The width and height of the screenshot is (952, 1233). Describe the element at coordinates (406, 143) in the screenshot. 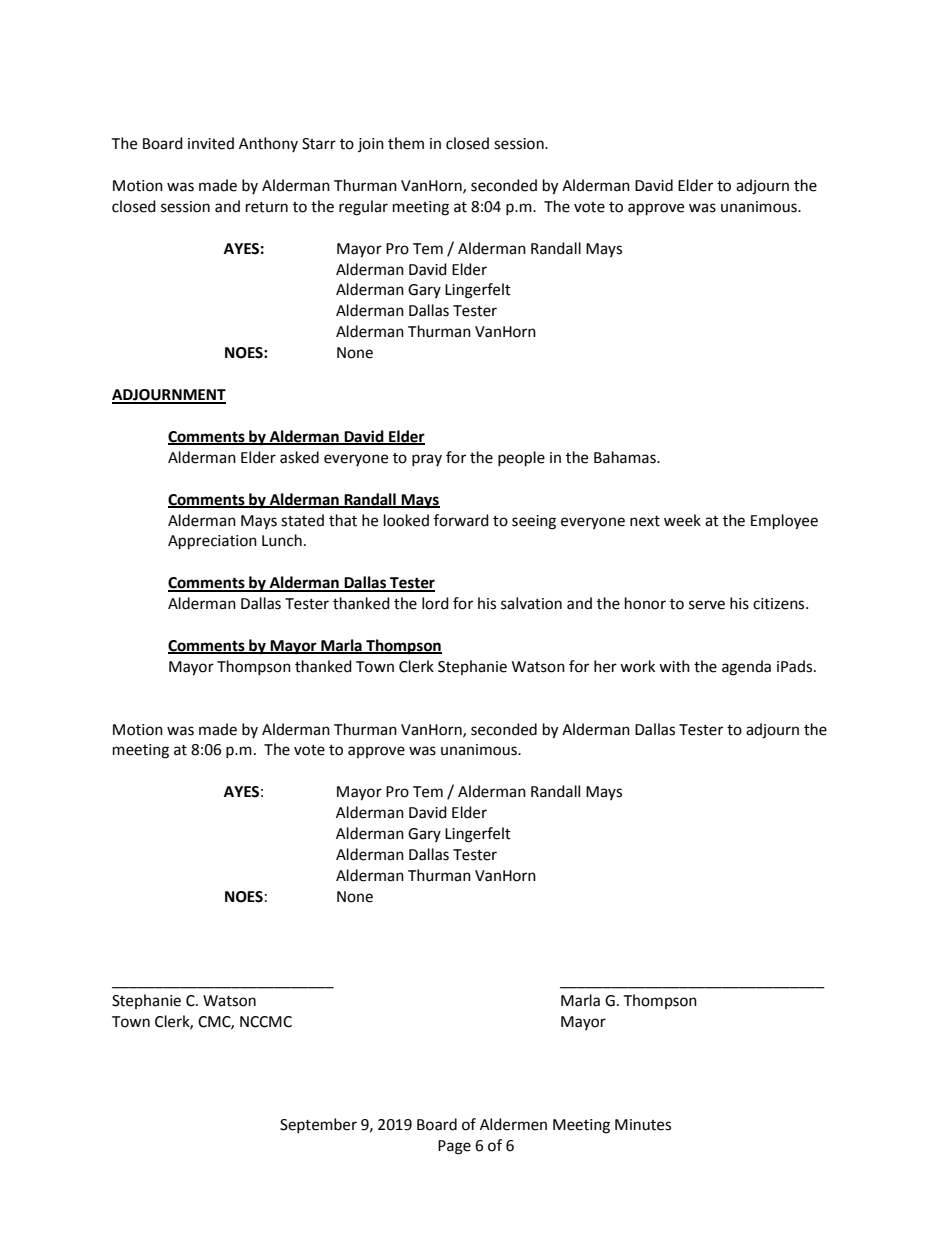

I see `them` at that location.
